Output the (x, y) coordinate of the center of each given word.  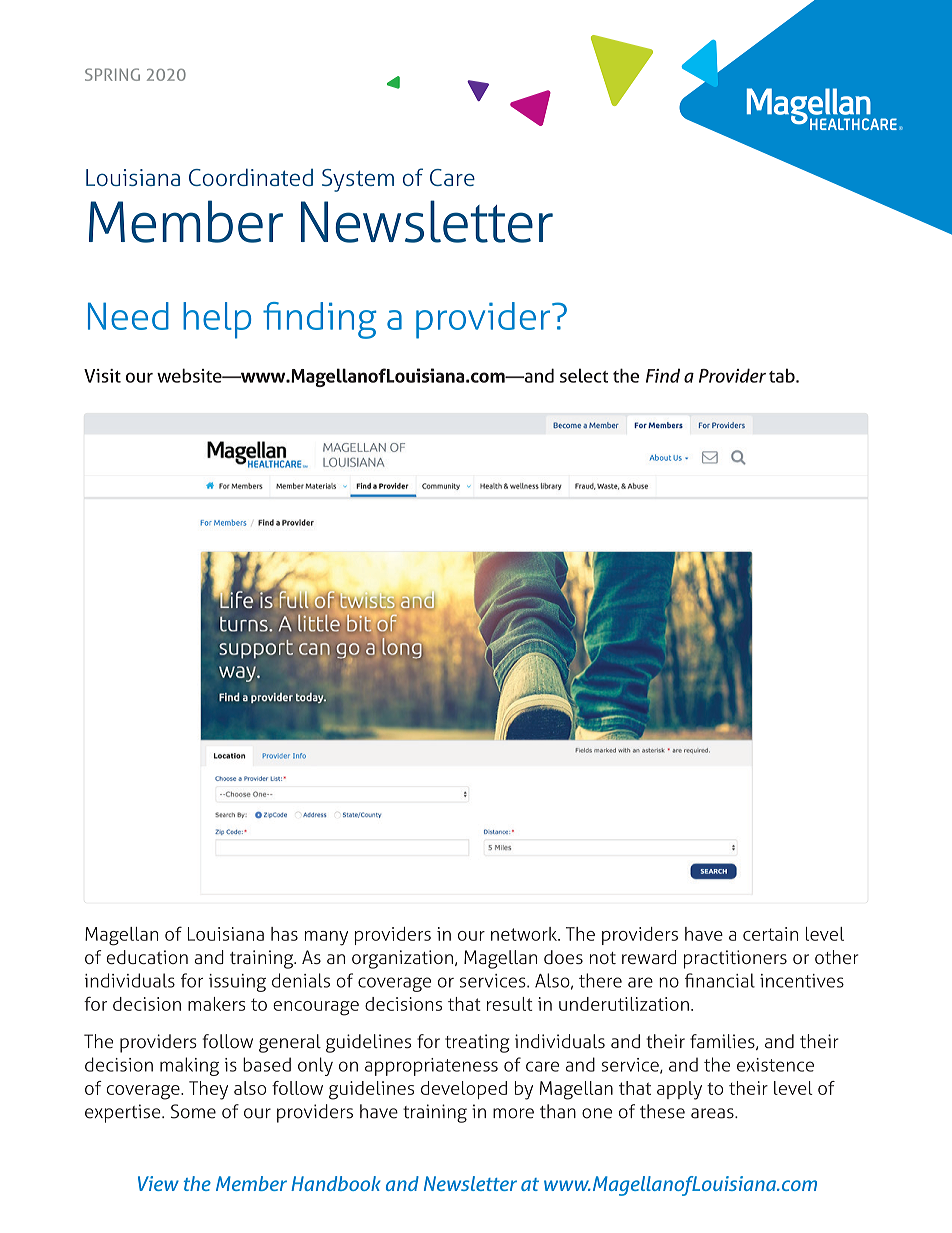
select (584, 375)
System (358, 180)
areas (713, 1113)
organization (402, 959)
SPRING (112, 74)
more (513, 1113)
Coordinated (251, 177)
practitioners (735, 959)
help (217, 320)
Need (128, 316)
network (525, 934)
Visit (102, 376)
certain (770, 934)
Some (193, 1111)
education (147, 957)
